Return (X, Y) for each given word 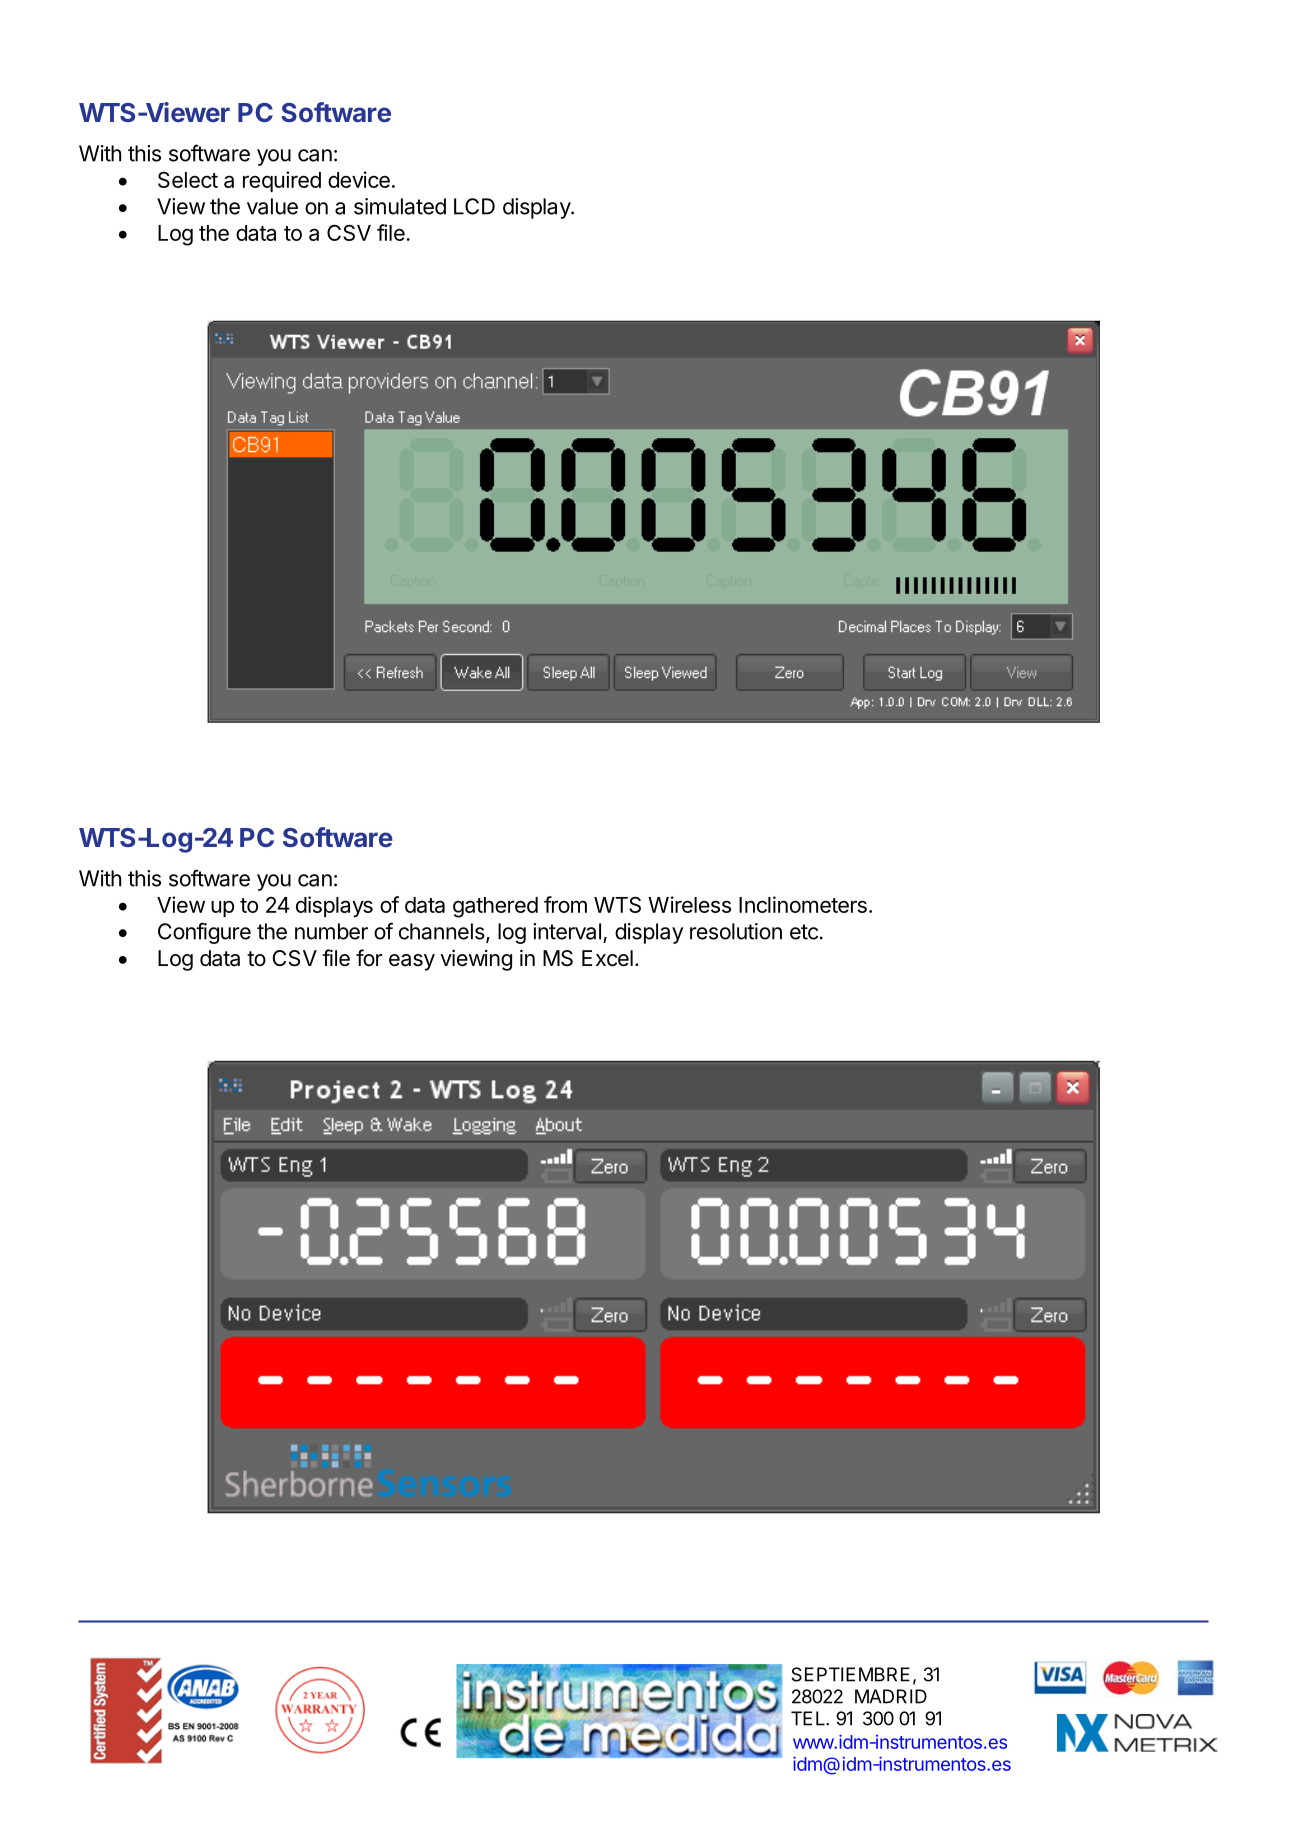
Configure (204, 933)
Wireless (689, 904)
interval (567, 931)
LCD (474, 206)
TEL (809, 1718)
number (331, 931)
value (272, 206)
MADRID (891, 1696)
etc (804, 932)
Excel (607, 958)
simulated (400, 206)
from (565, 904)
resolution (736, 931)
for (369, 957)
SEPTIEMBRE (850, 1674)
